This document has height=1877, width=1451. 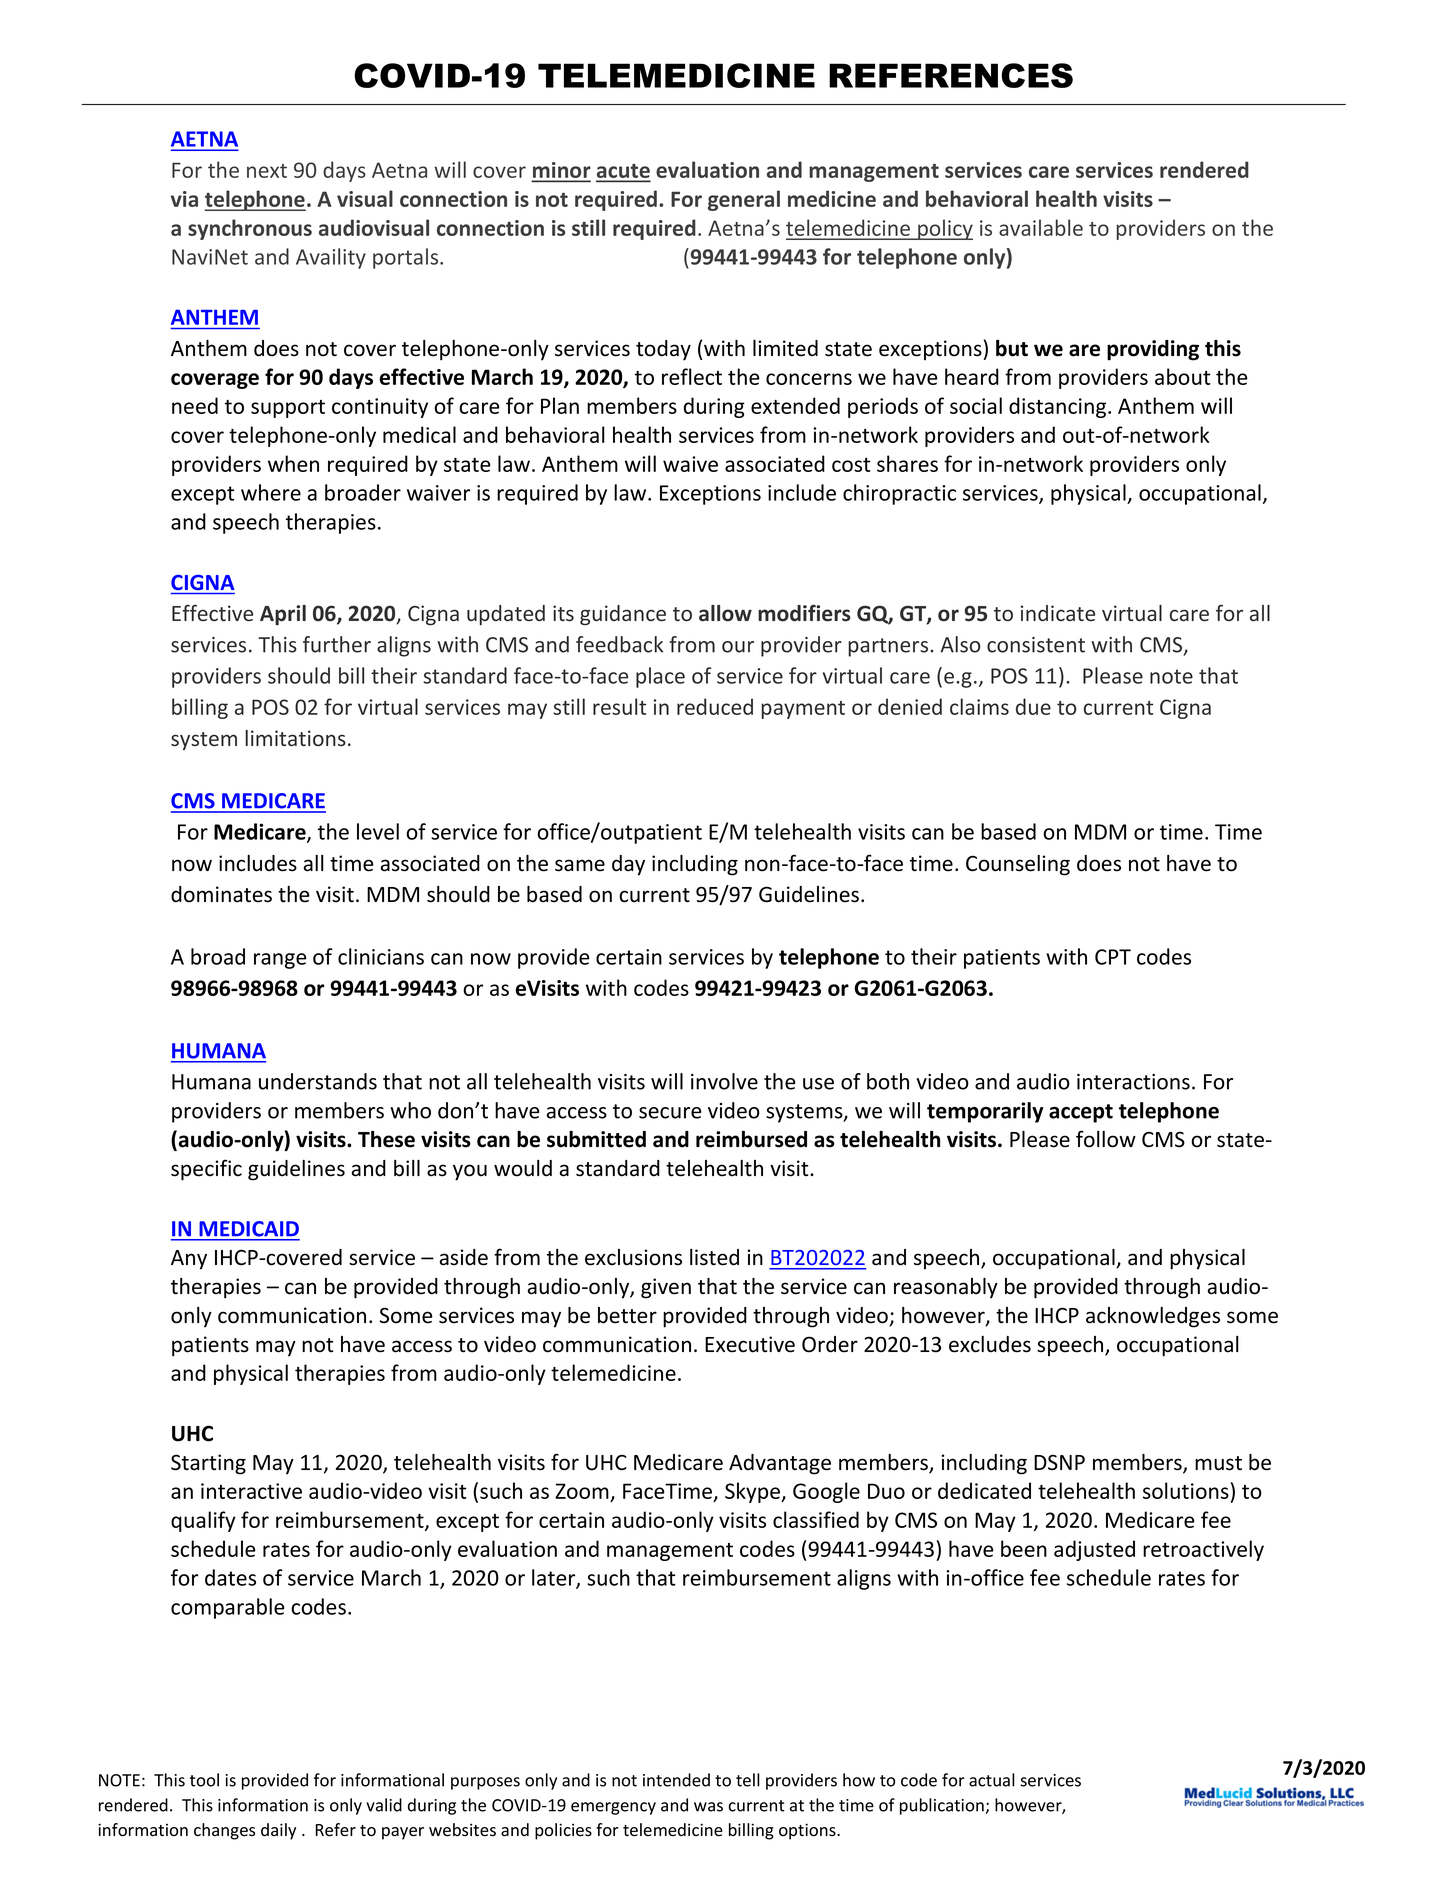 What do you see at coordinates (676, 1780) in the document?
I see `intended` at bounding box center [676, 1780].
